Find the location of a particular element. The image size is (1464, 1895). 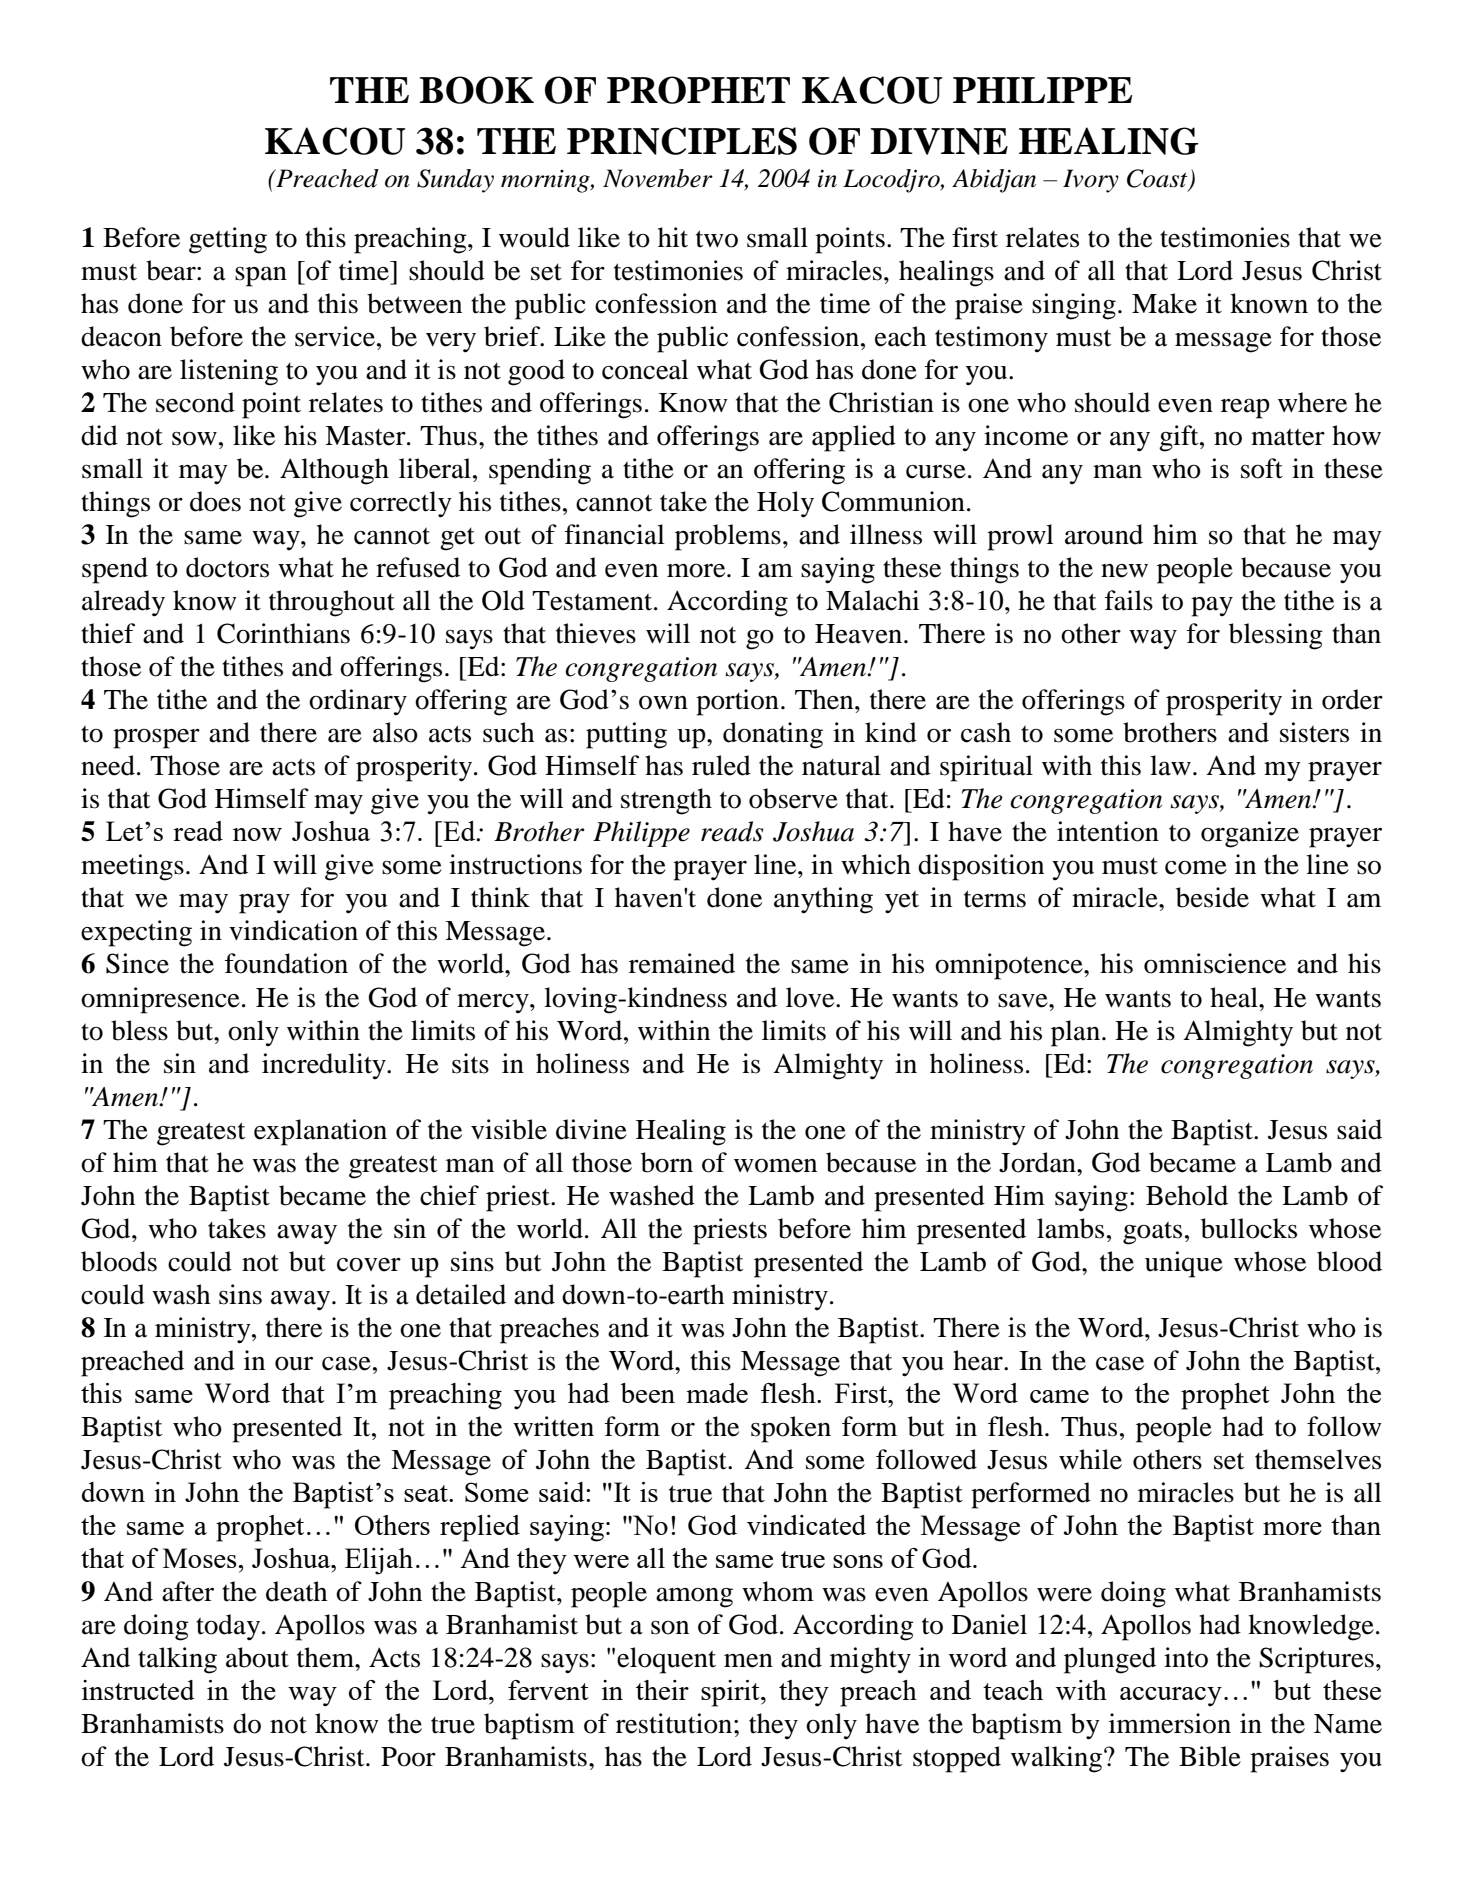

women is located at coordinates (775, 1165).
